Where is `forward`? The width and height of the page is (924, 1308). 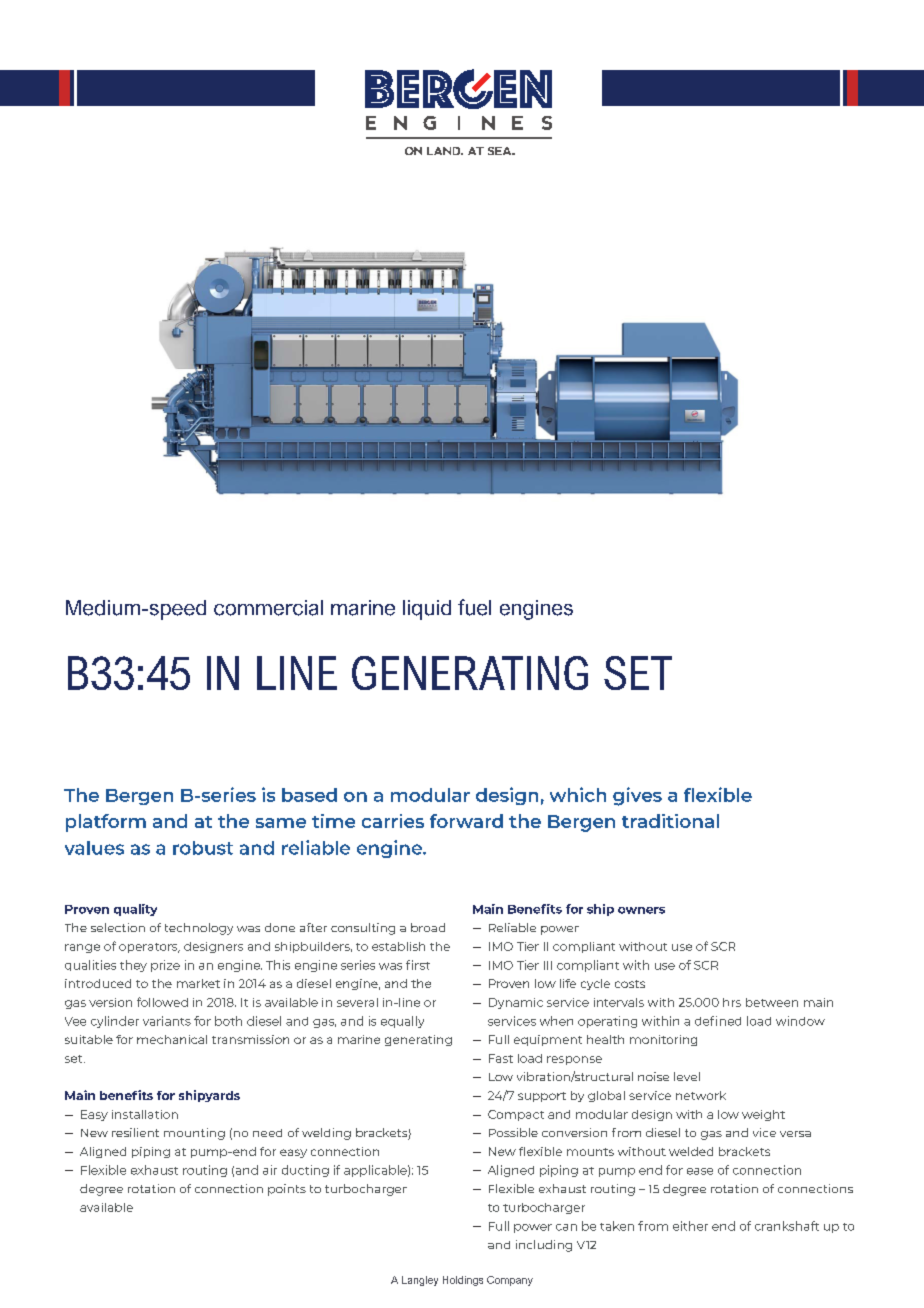
forward is located at coordinates (466, 821).
